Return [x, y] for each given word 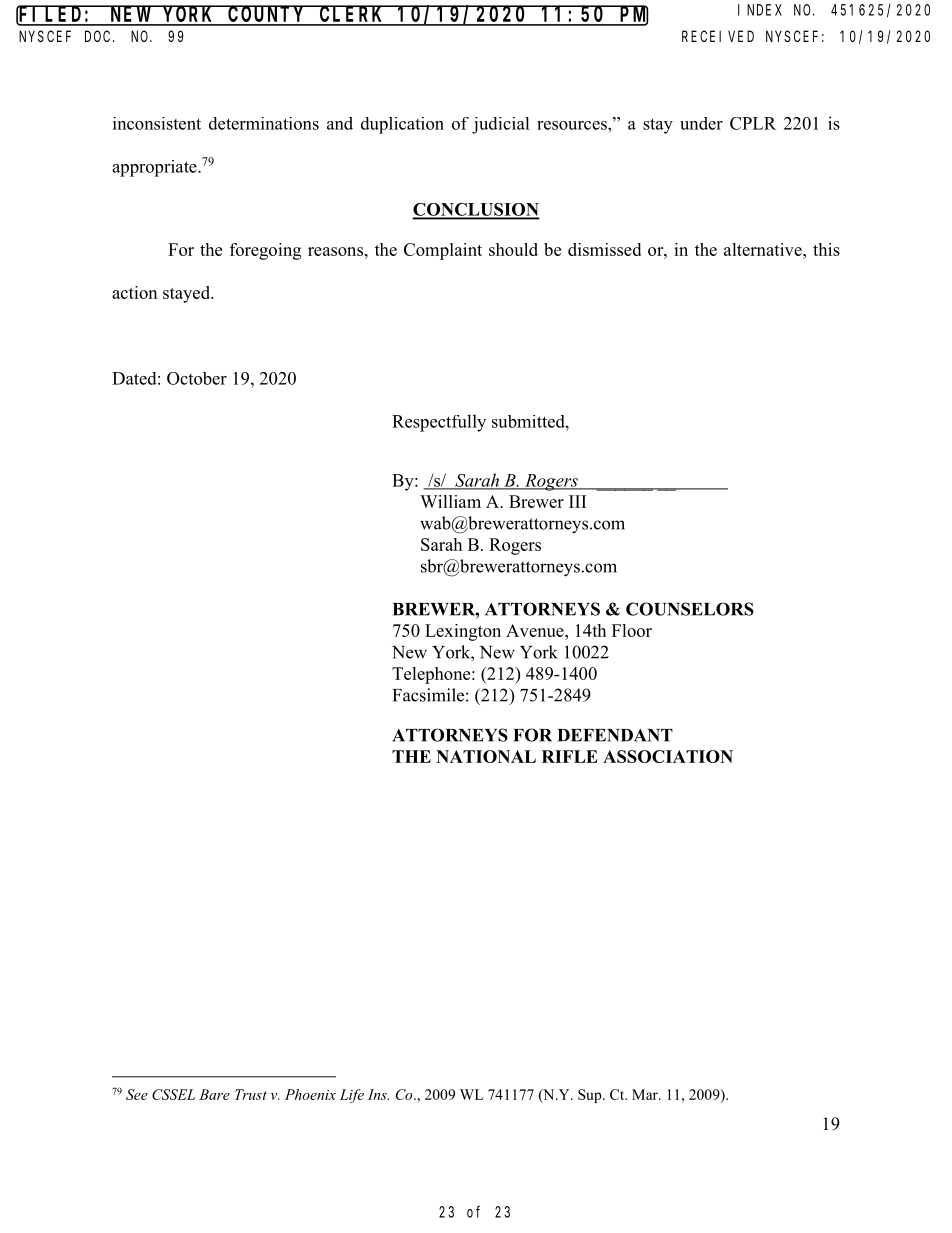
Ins [378, 1094]
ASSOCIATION [668, 756]
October [197, 378]
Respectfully [439, 423]
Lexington [463, 632]
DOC [99, 36]
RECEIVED [718, 36]
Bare [214, 1094]
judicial [501, 125]
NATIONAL [486, 756]
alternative [764, 249]
